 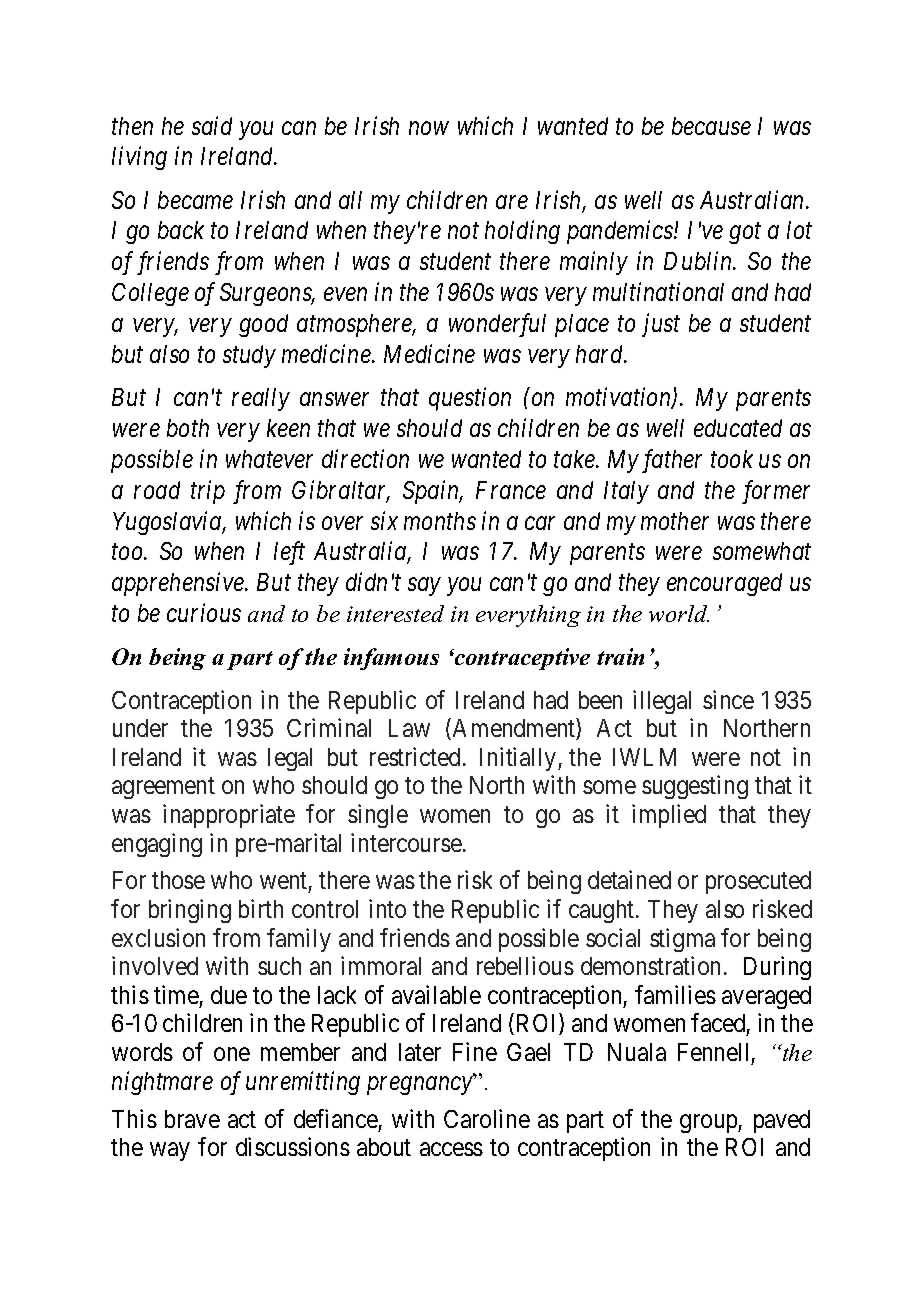 I want to click on paved, so click(x=782, y=1121).
